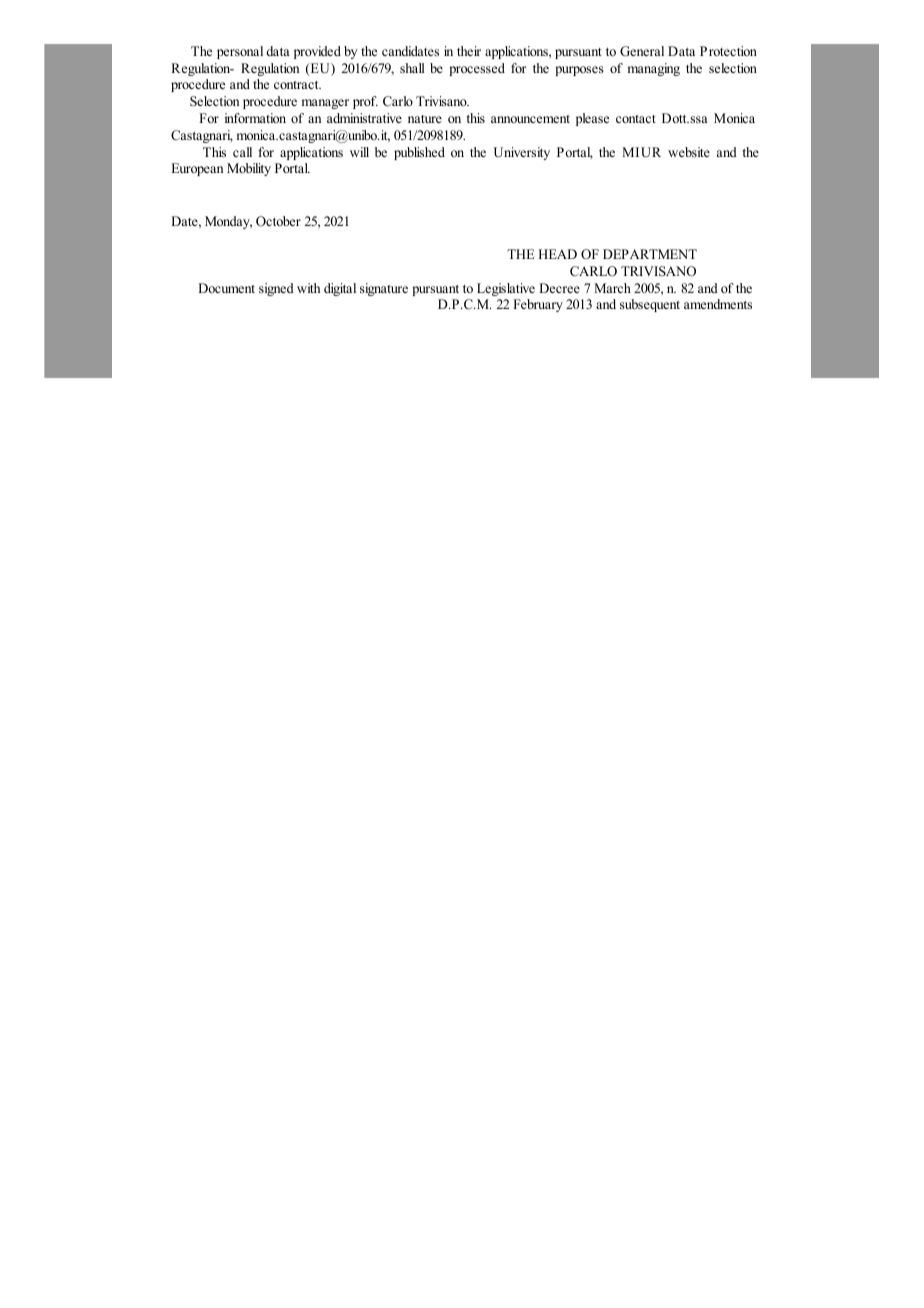  What do you see at coordinates (642, 51) in the screenshot?
I see `General` at bounding box center [642, 51].
